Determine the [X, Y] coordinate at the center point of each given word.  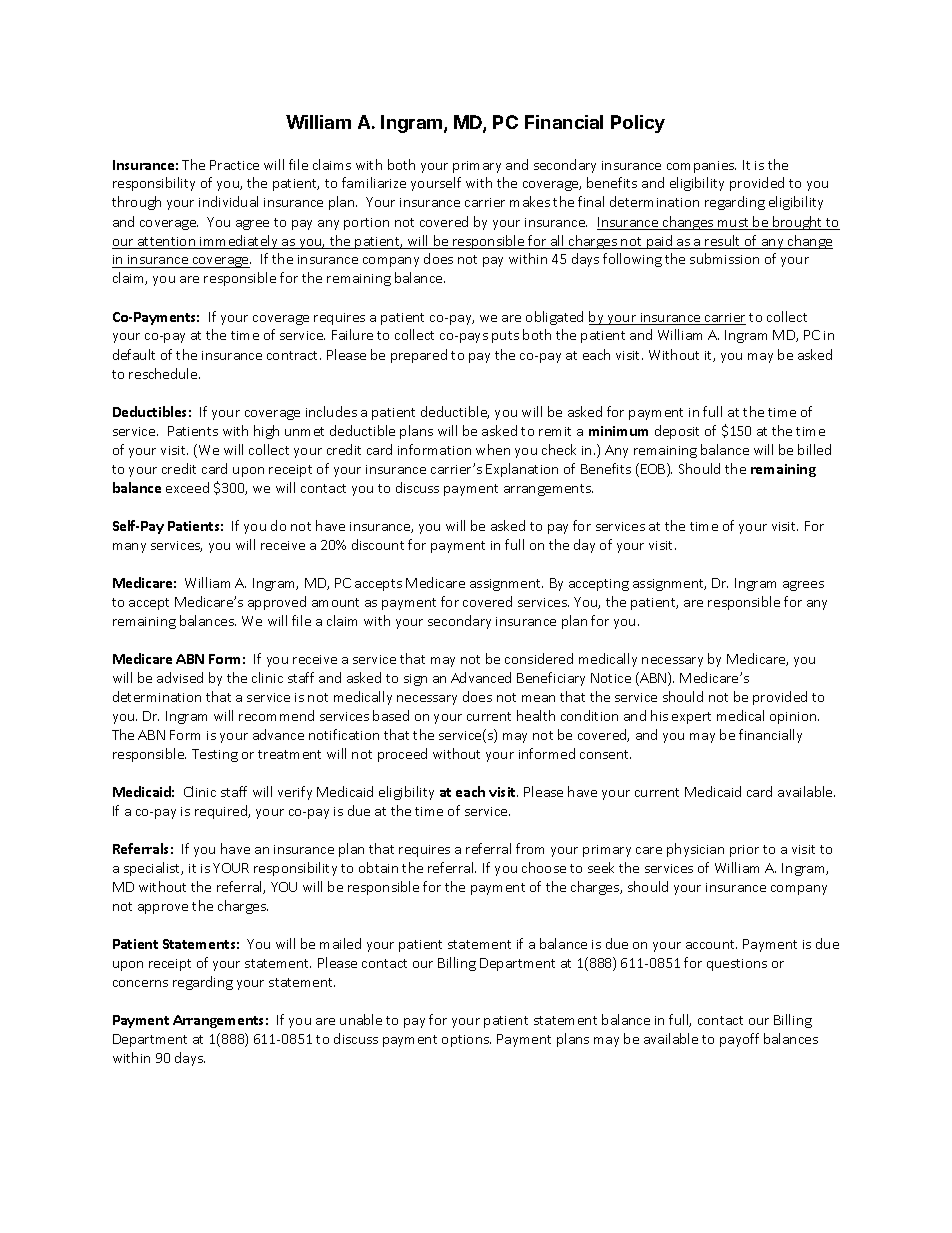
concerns [140, 983]
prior [744, 851]
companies [701, 167]
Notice [611, 678]
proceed [402, 755]
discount [378, 544]
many [129, 548]
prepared [419, 356]
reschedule [164, 373]
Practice [234, 165]
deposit [677, 432]
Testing [215, 755]
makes [530, 201]
